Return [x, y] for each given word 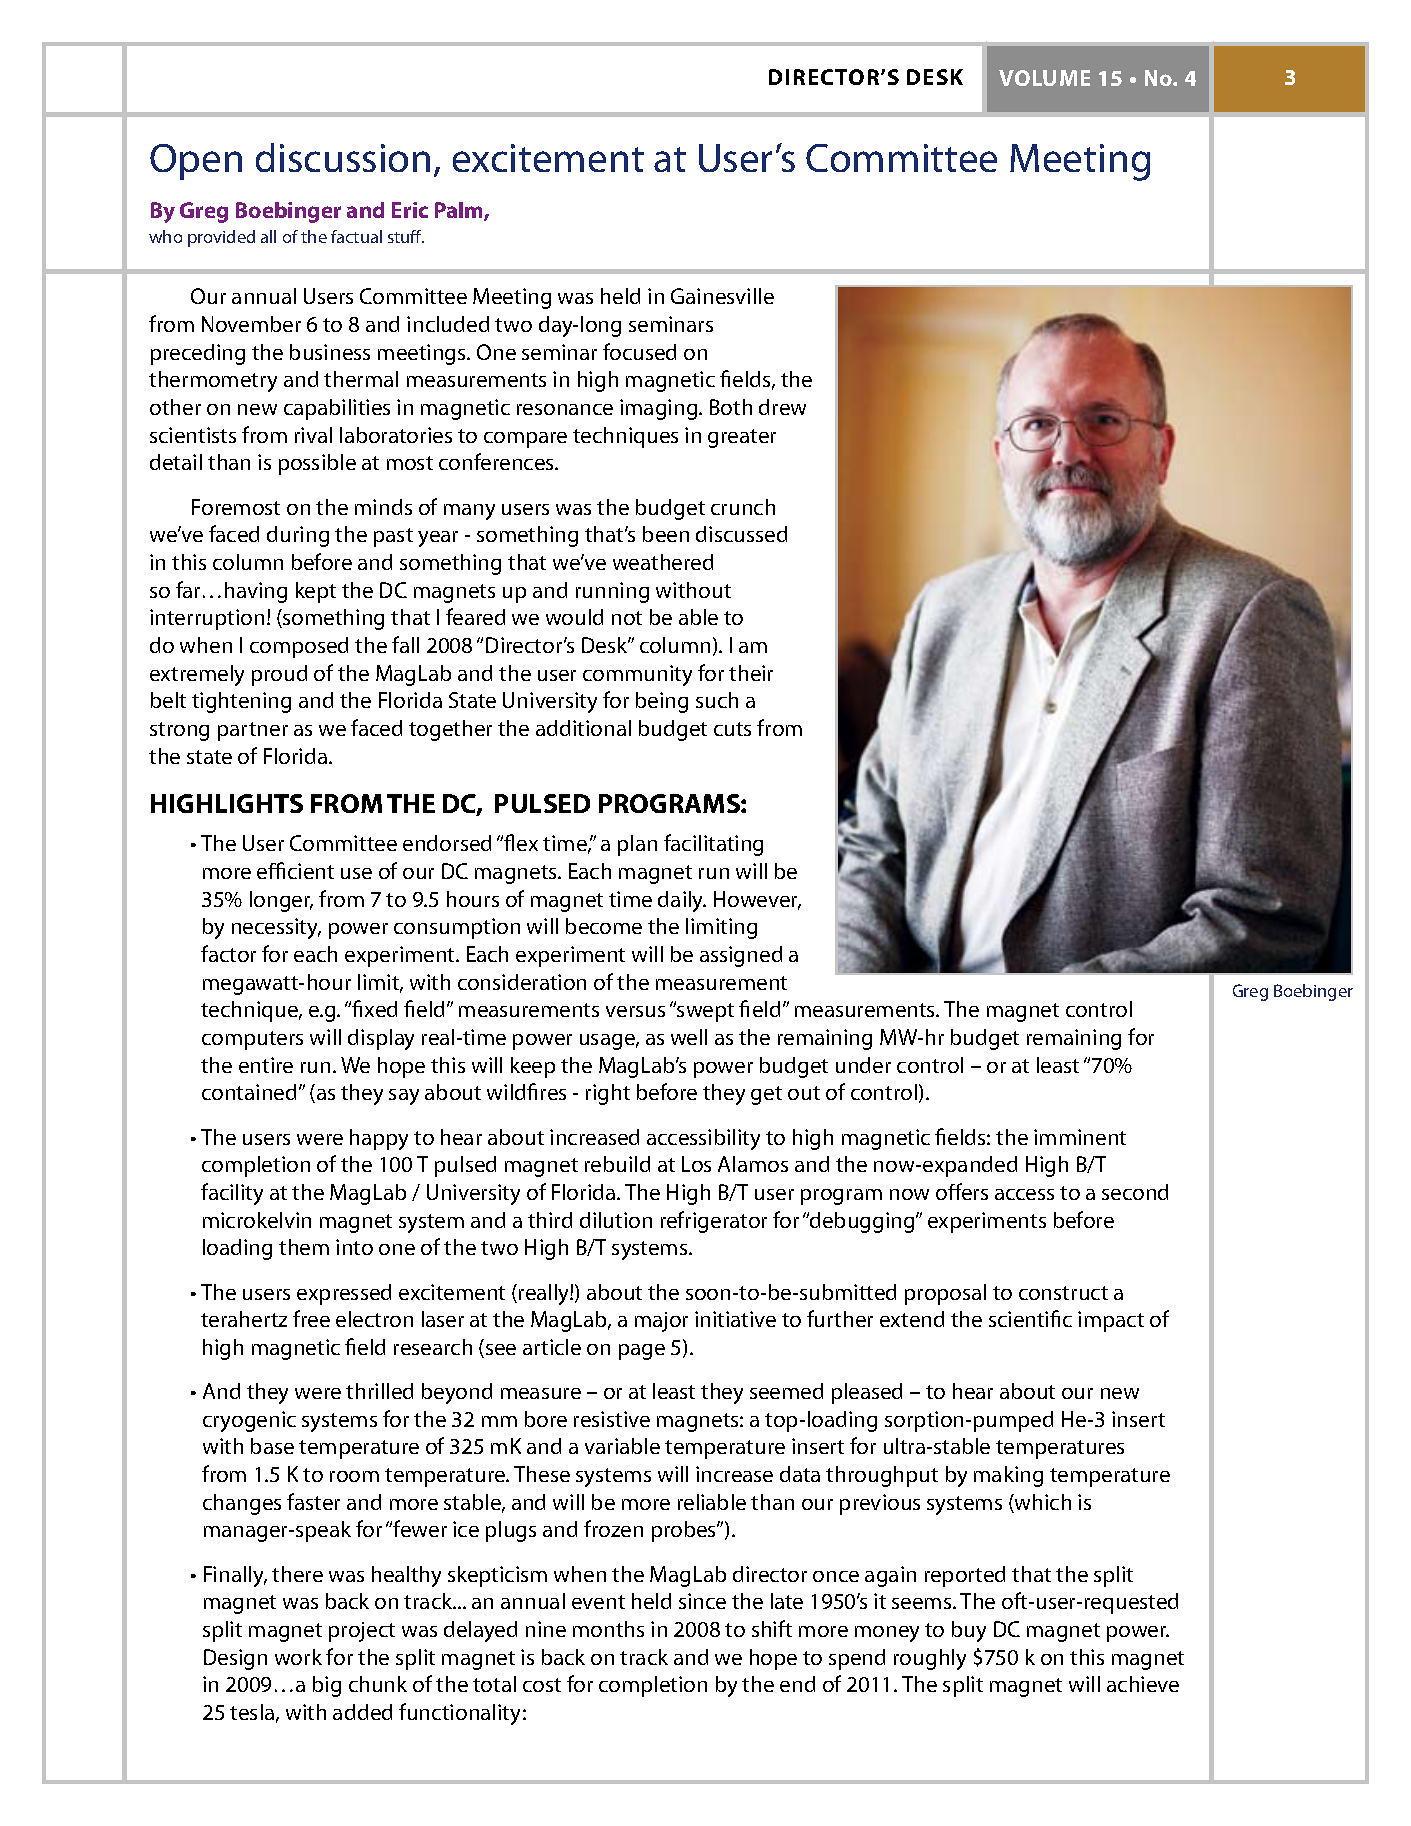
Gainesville [722, 296]
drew [782, 407]
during [298, 536]
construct [1063, 1293]
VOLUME [1044, 78]
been [666, 534]
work [298, 1657]
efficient [295, 870]
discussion [343, 157]
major [661, 1322]
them [304, 1247]
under [863, 1065]
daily [682, 901]
